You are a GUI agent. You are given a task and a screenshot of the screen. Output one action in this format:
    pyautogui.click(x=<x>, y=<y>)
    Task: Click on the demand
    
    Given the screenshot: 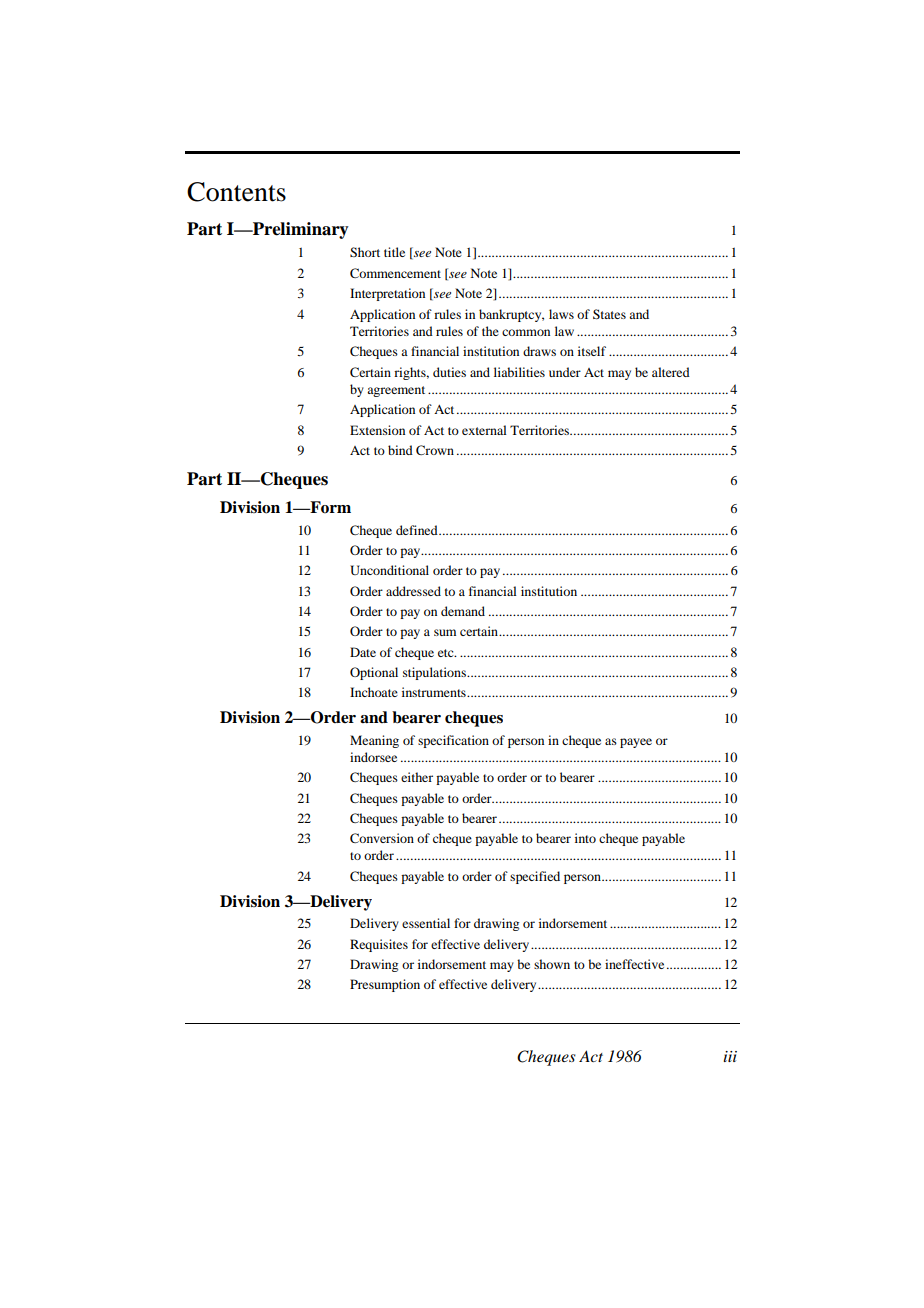 What is the action you would take?
    pyautogui.click(x=463, y=611)
